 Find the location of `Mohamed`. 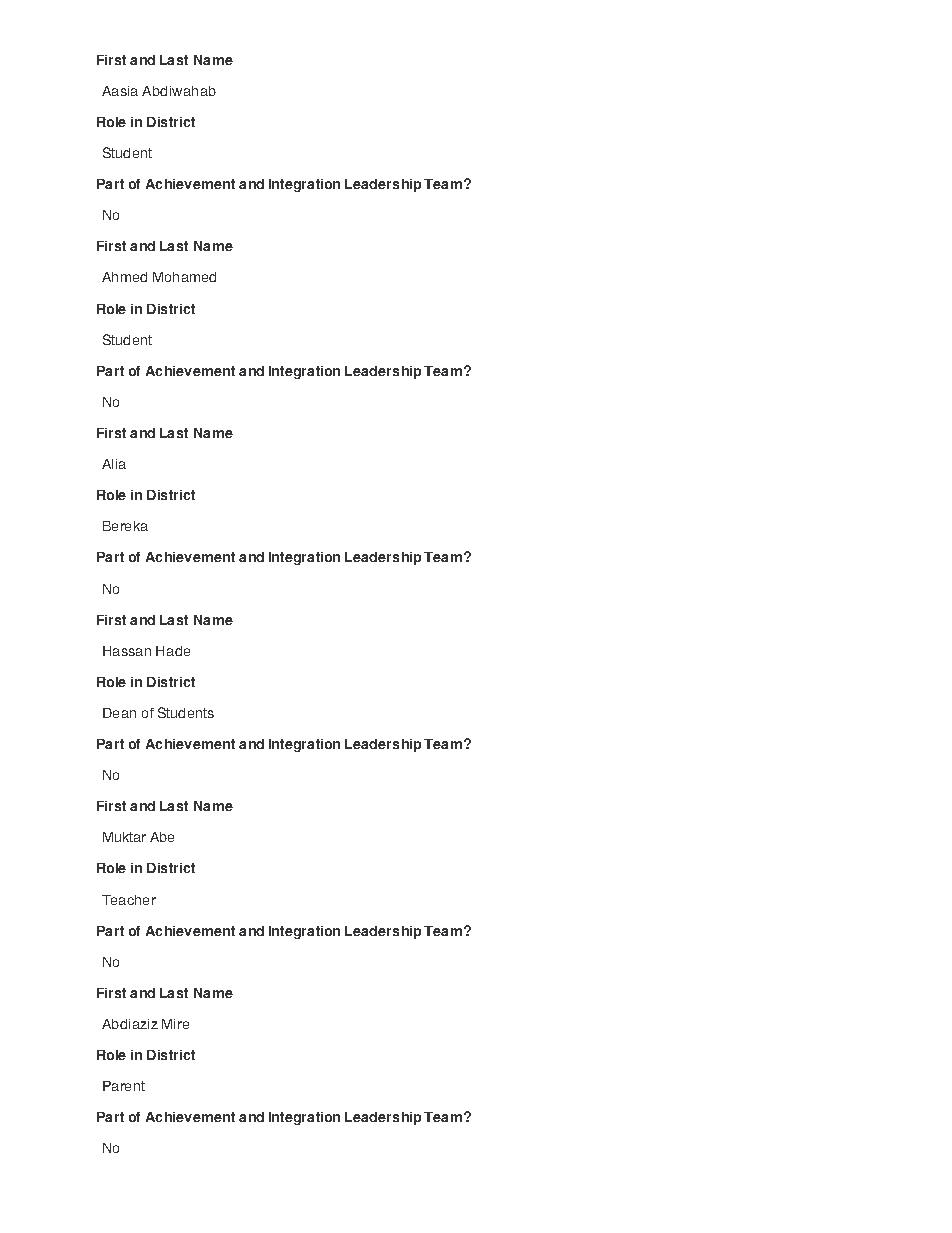

Mohamed is located at coordinates (184, 277).
